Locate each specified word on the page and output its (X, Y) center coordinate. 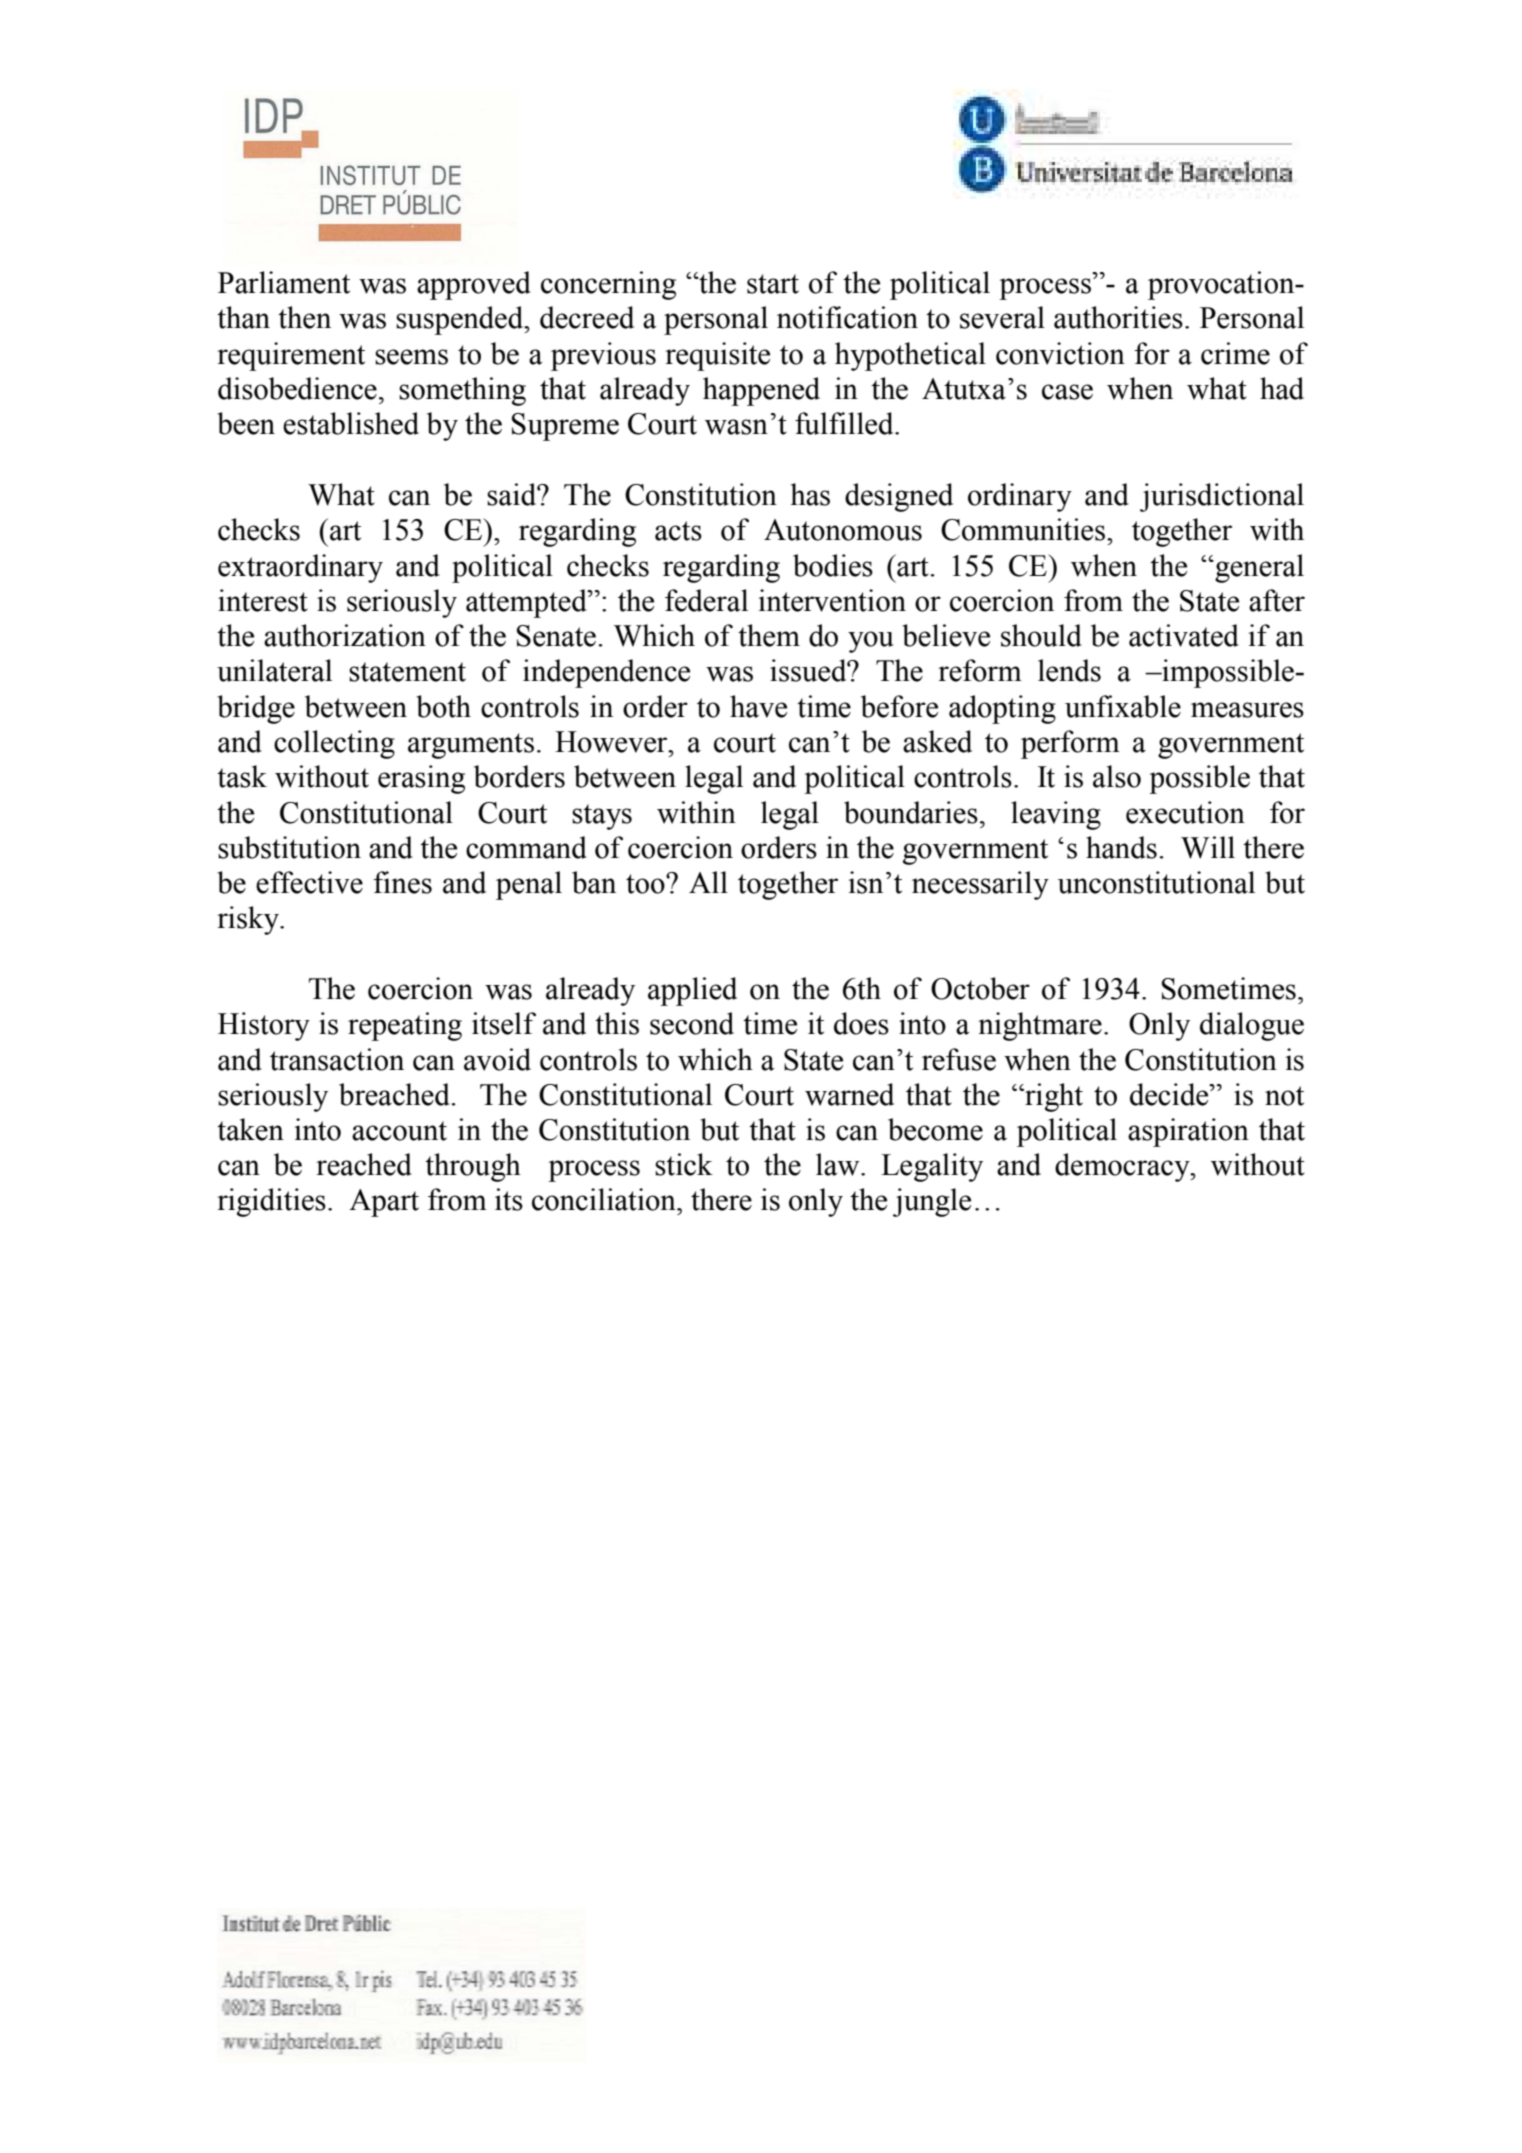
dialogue (1252, 1026)
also (1117, 776)
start (773, 284)
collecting (334, 744)
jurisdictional (1222, 497)
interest (263, 600)
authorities (1118, 317)
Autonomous (843, 530)
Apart (384, 1203)
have (758, 706)
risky (249, 920)
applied (692, 991)
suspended (461, 320)
